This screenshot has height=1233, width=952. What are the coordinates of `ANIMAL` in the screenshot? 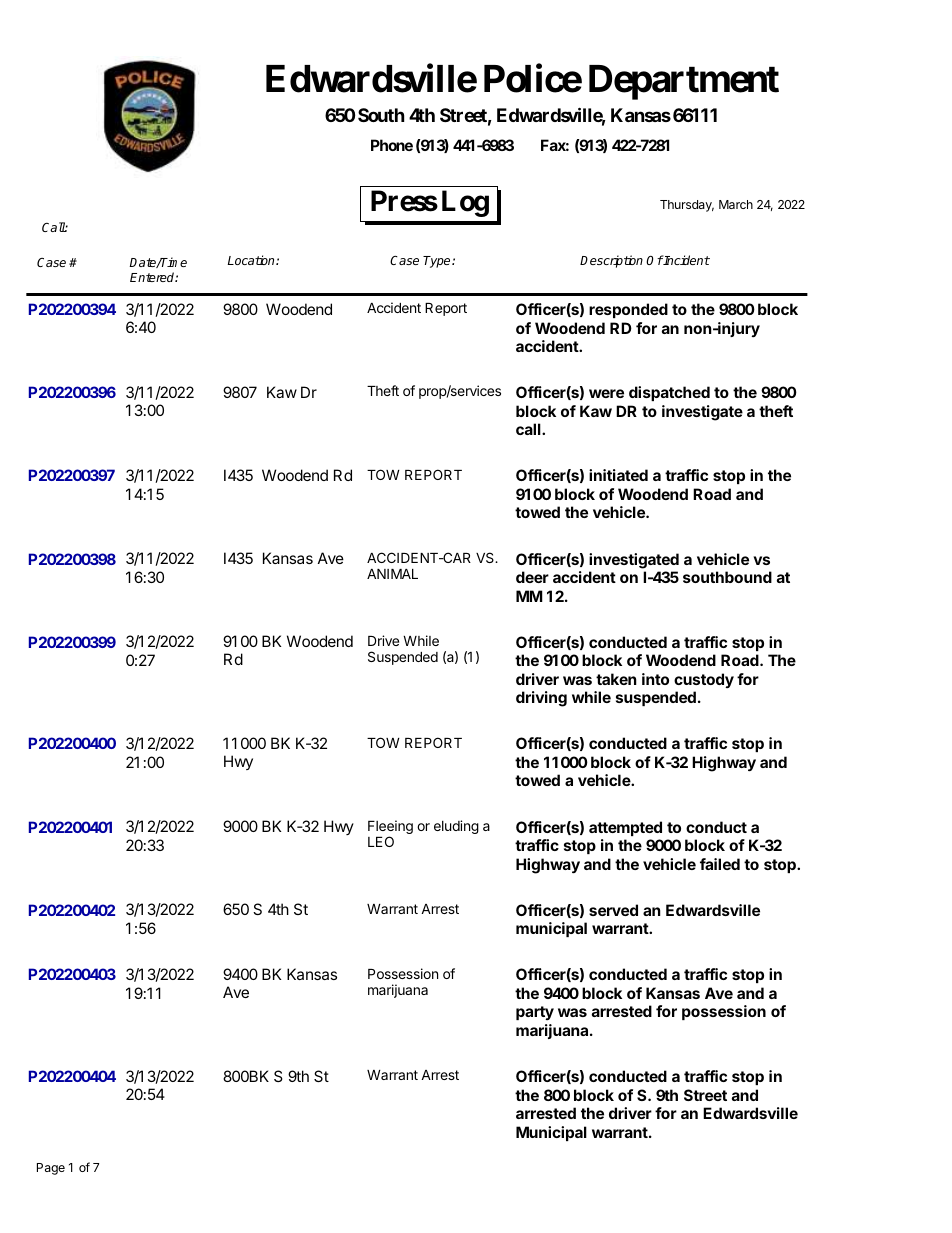 It's located at (392, 574).
